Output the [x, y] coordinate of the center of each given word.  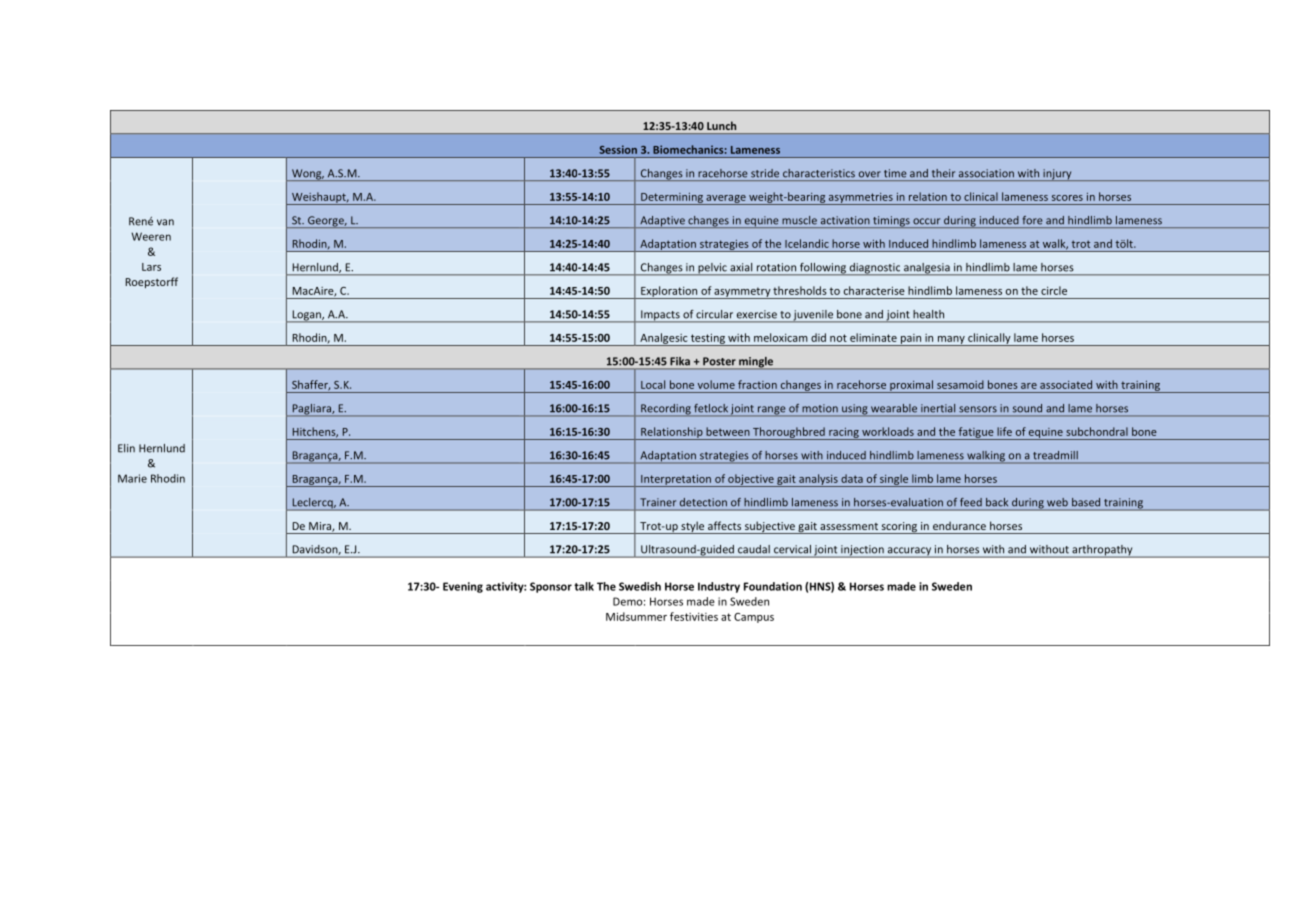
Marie [132, 478]
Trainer [658, 502]
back [997, 502]
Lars [151, 267]
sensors [978, 409]
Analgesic [664, 339]
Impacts [660, 316]
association [986, 173]
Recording [666, 410]
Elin [126, 448]
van [165, 222]
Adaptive [662, 222]
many [951, 341]
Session [618, 149]
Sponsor [551, 587]
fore [1032, 220]
